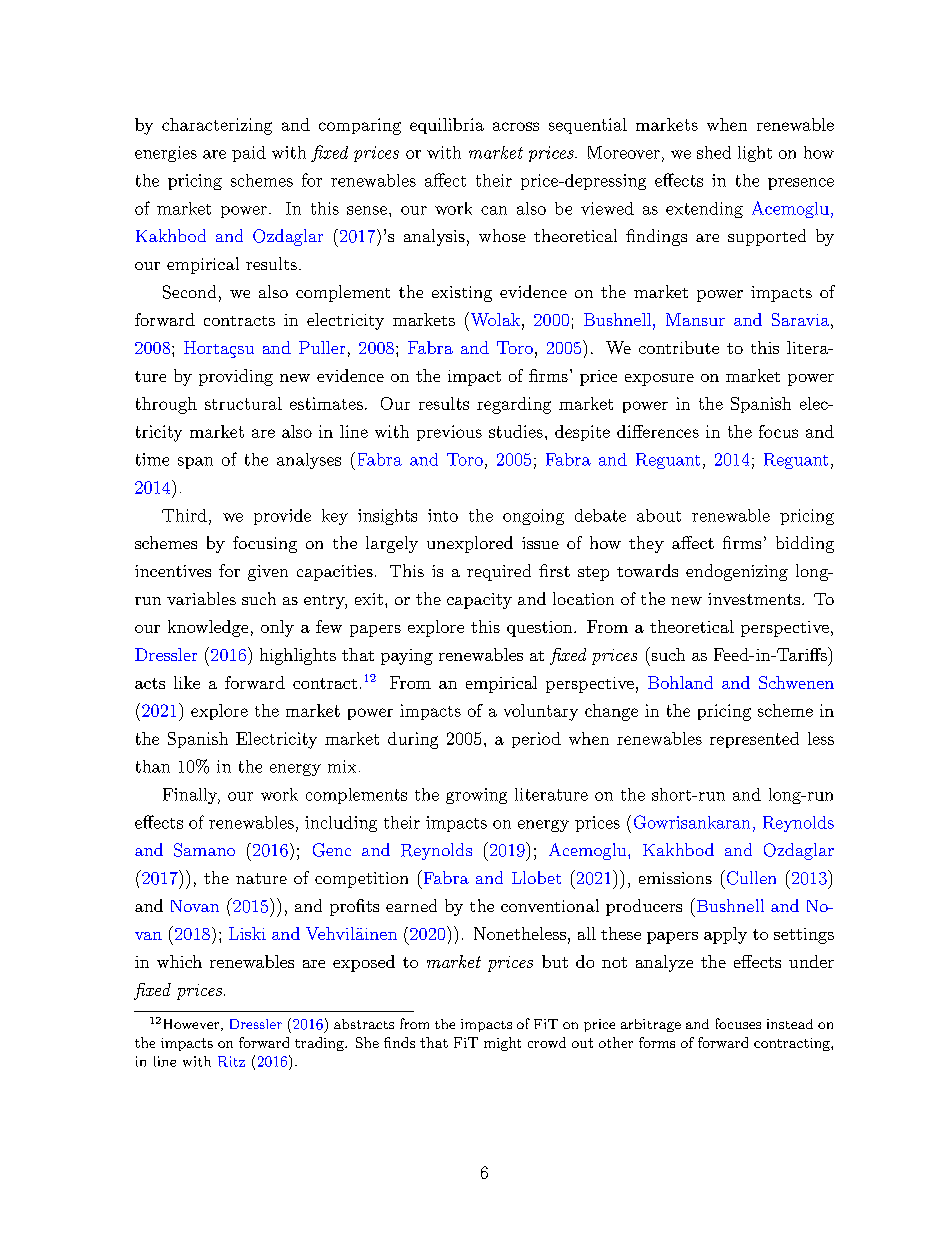 Image resolution: width=952 pixels, height=1233 pixels. What do you see at coordinates (754, 599) in the document?
I see `investments` at bounding box center [754, 599].
